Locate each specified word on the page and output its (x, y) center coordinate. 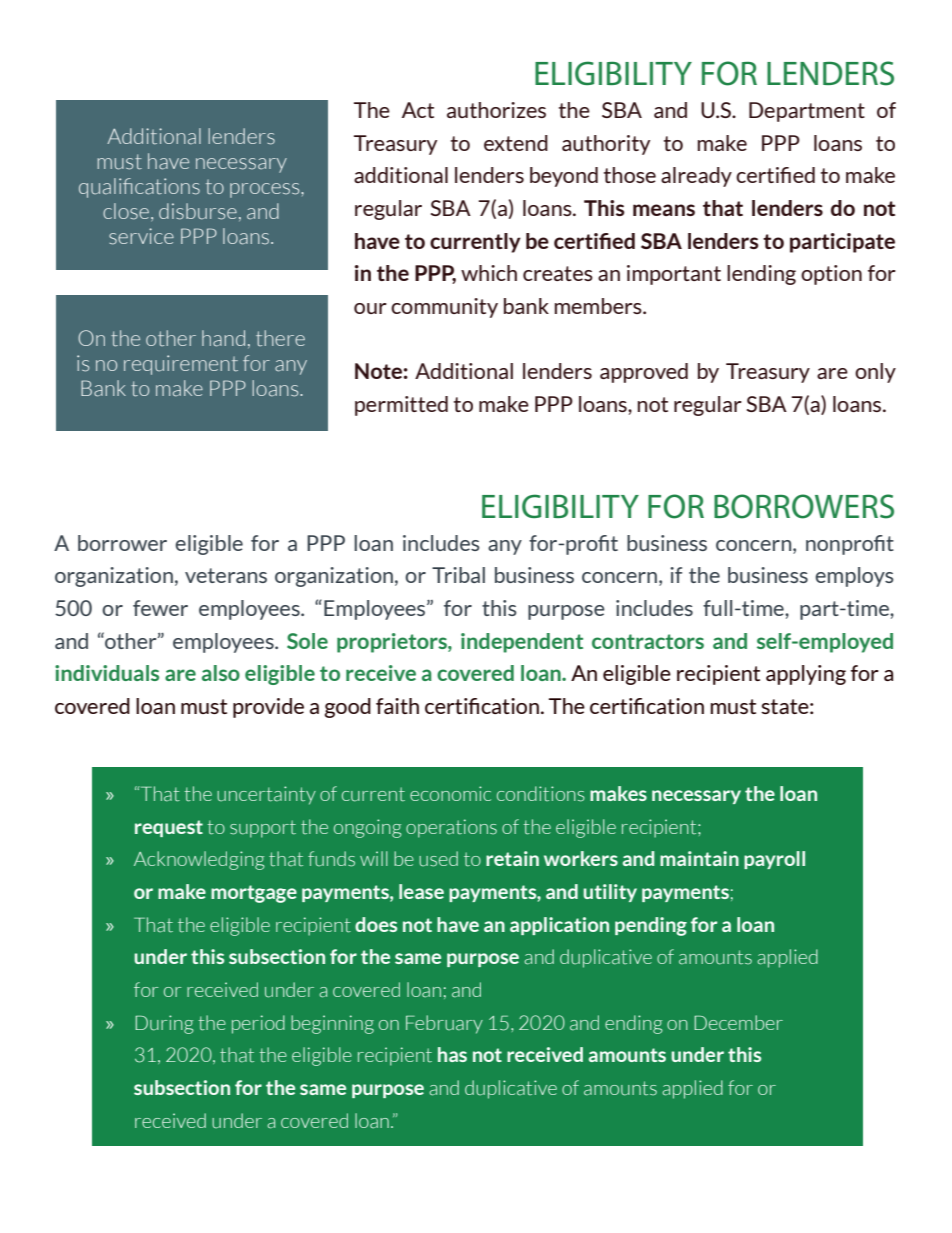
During (164, 1024)
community (444, 308)
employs (854, 577)
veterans (226, 575)
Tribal (458, 575)
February (444, 1024)
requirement (181, 365)
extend (516, 143)
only (875, 373)
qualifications (139, 188)
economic (450, 793)
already (696, 177)
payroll (774, 860)
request (169, 828)
